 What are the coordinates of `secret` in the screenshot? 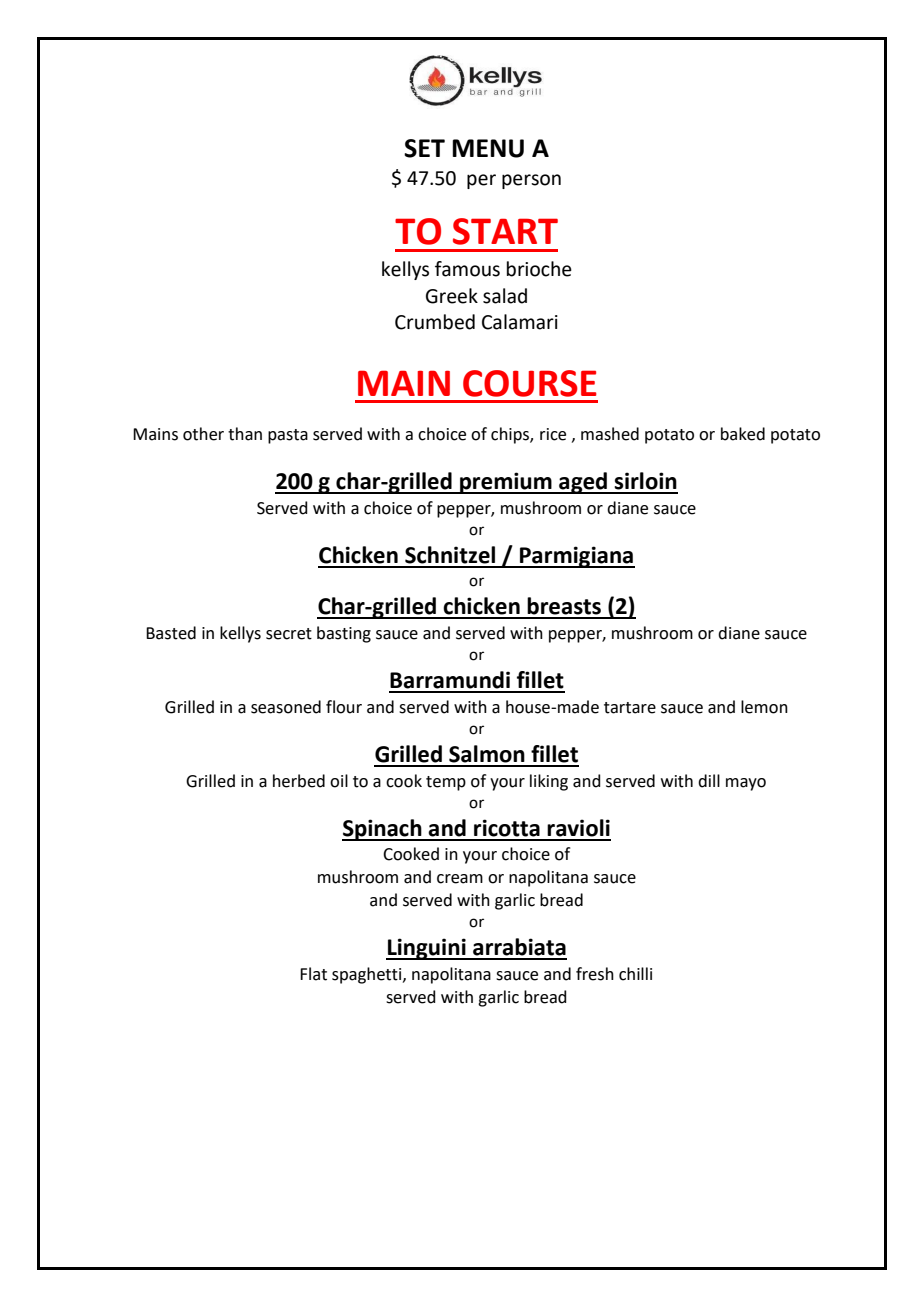 It's located at (289, 634).
